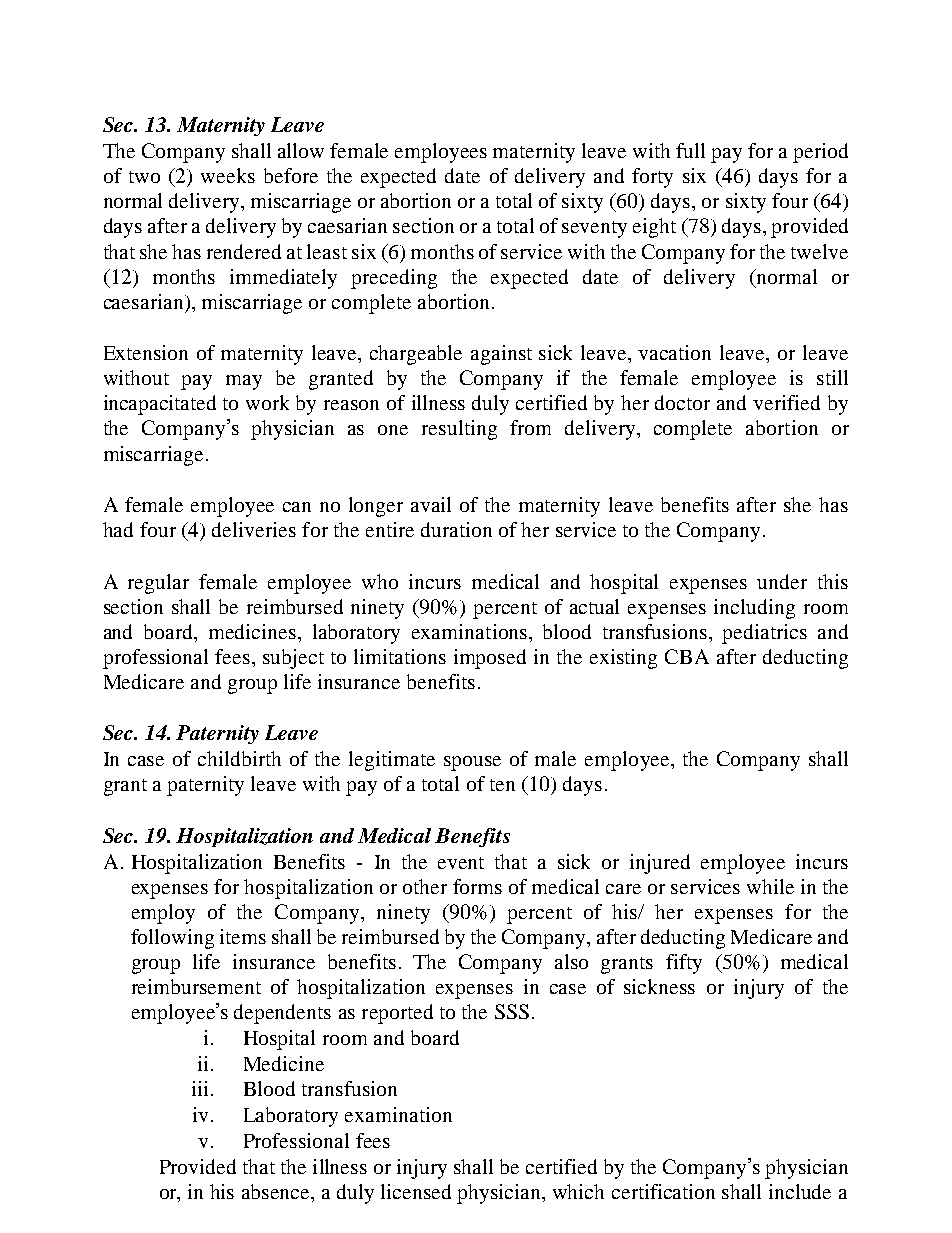  I want to click on duration, so click(456, 529).
